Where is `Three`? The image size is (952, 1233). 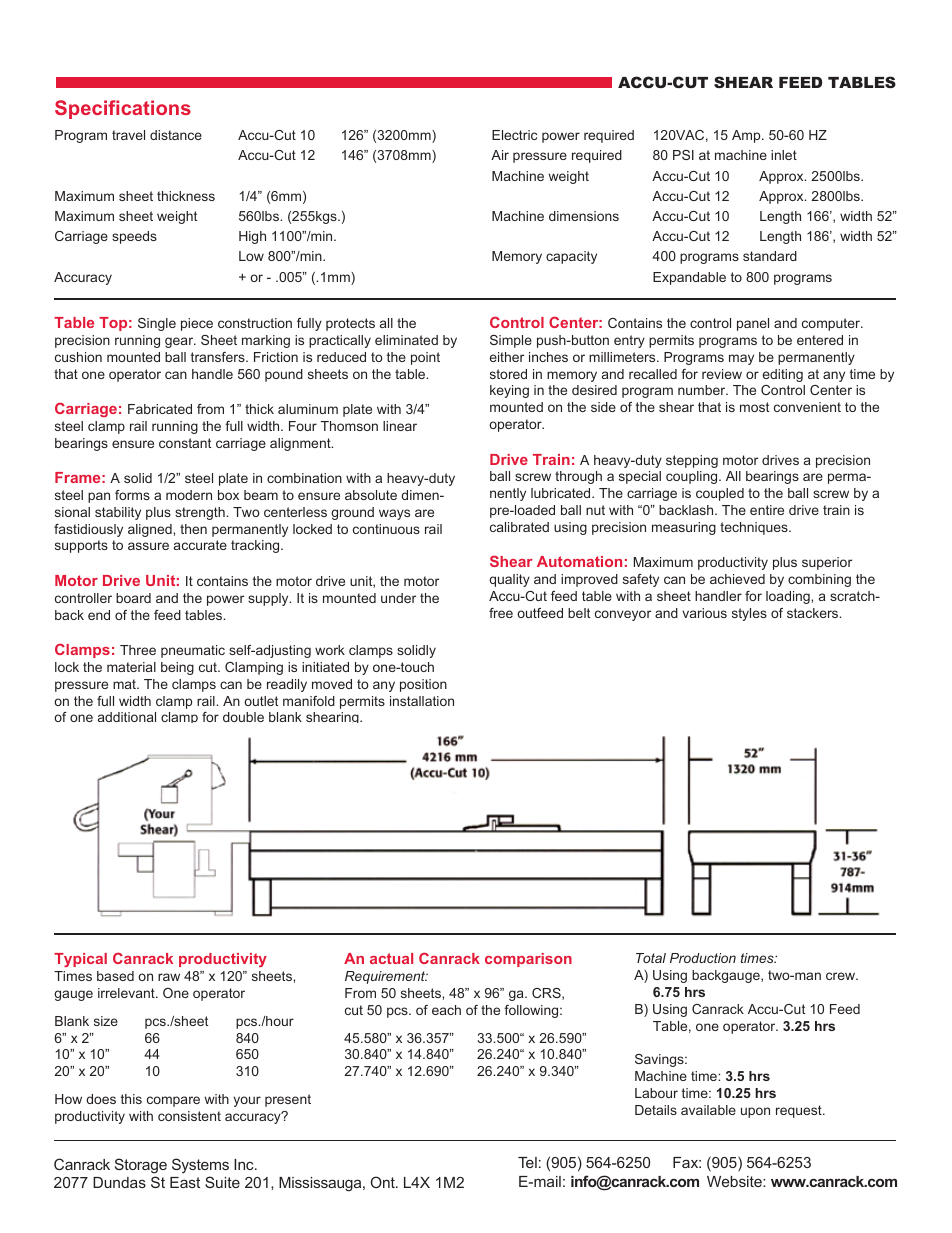 Three is located at coordinates (138, 650).
